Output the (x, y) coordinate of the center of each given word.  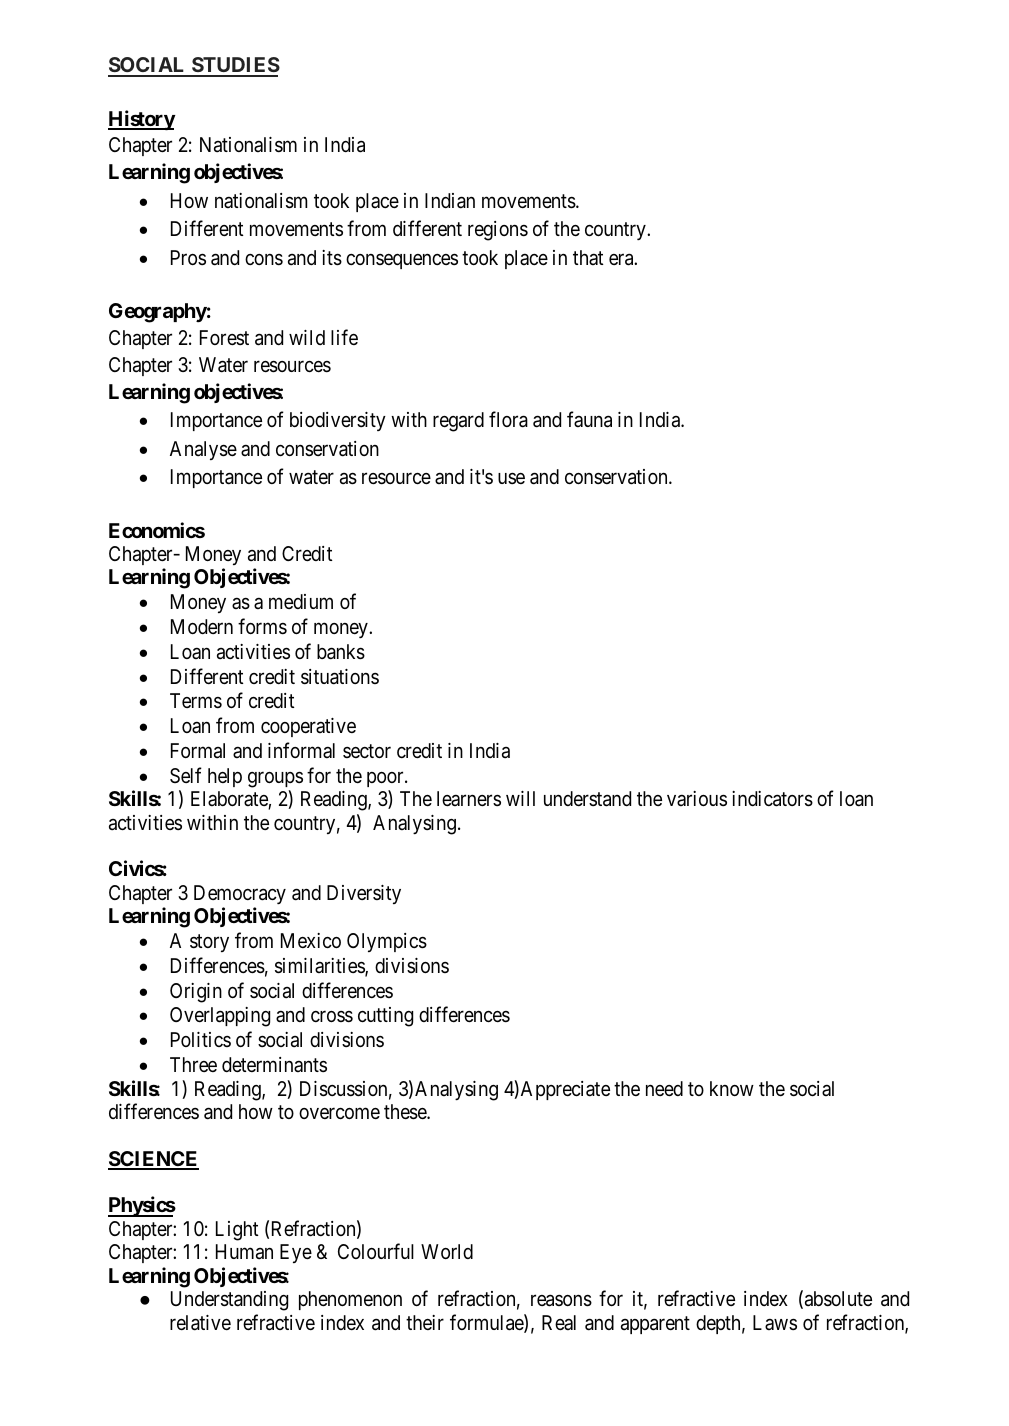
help (225, 777)
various (697, 798)
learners (469, 798)
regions (498, 231)
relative (200, 1323)
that (588, 257)
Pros (188, 257)
